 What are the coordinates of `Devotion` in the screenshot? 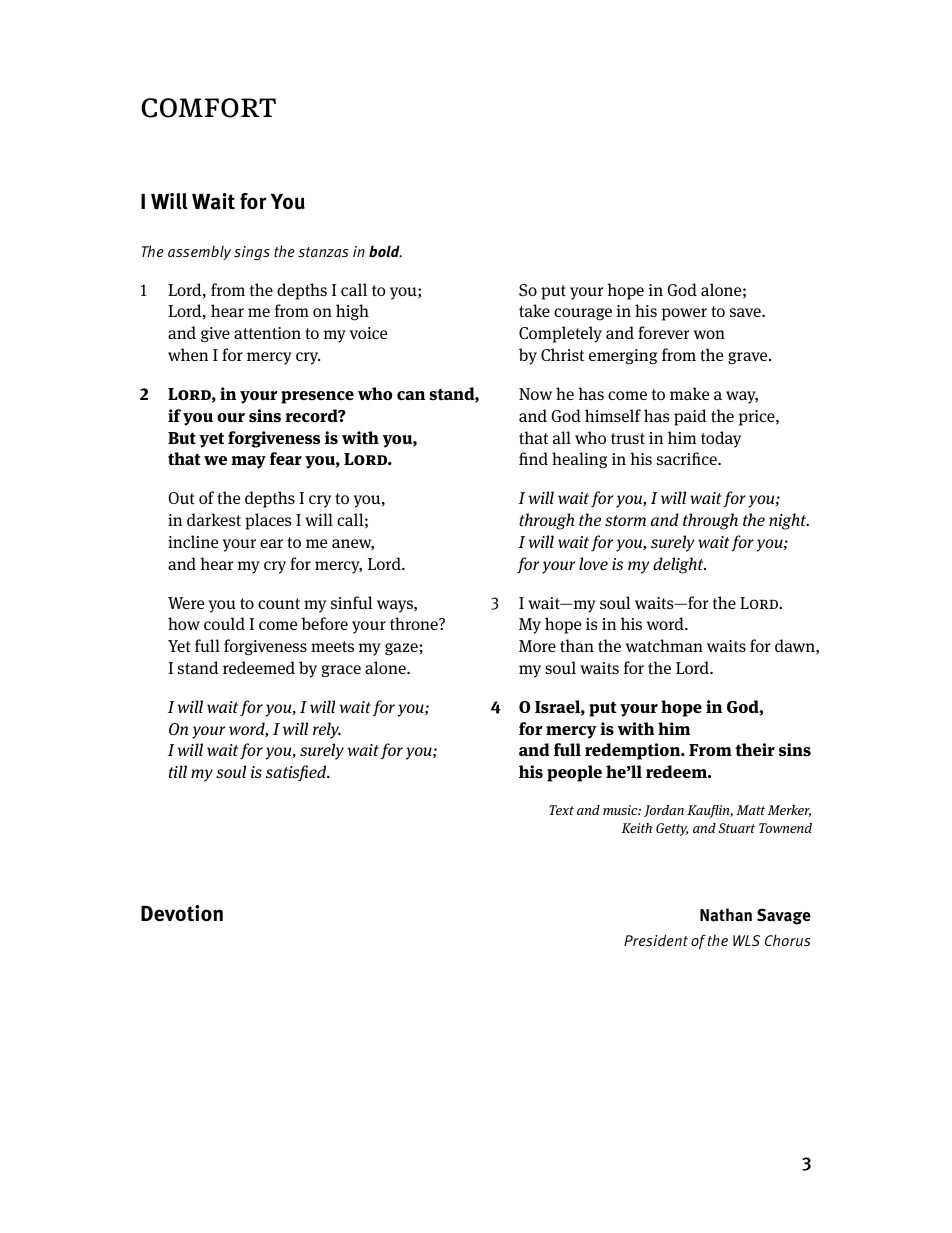 It's located at (182, 913).
